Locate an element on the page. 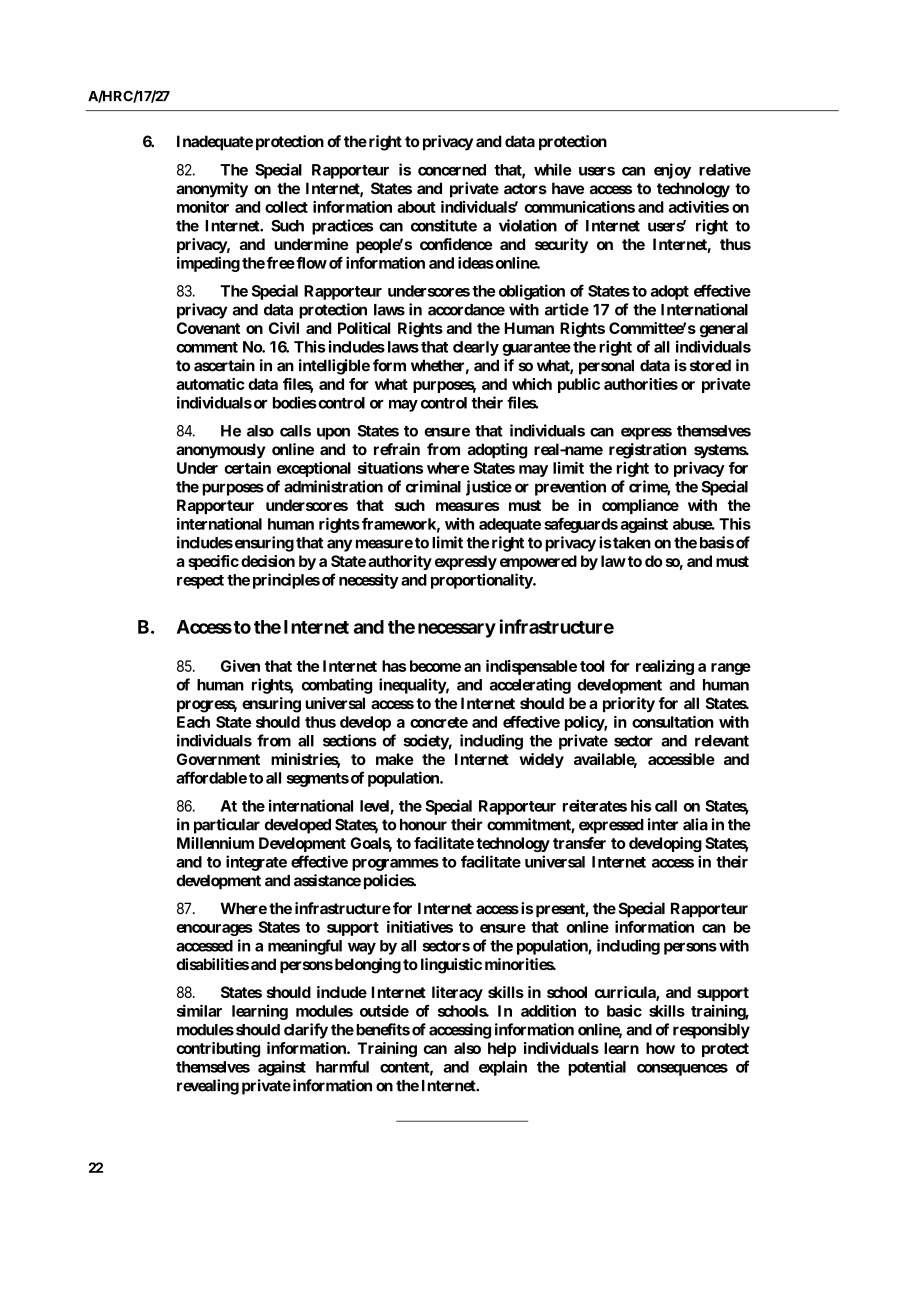 The width and height of the page is (924, 1308). contributing is located at coordinates (218, 1050).
